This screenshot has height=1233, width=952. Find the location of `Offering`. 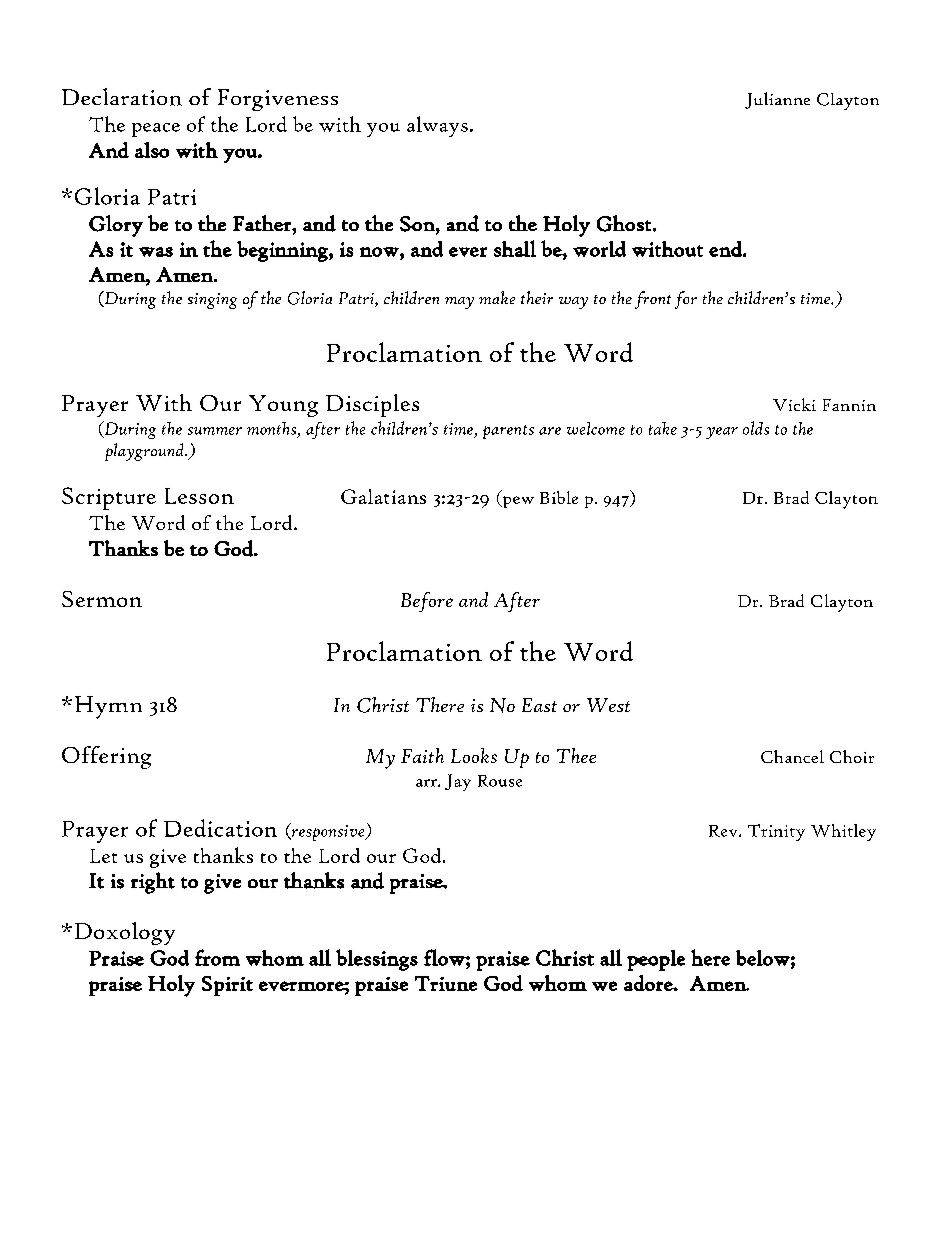

Offering is located at coordinates (106, 757).
